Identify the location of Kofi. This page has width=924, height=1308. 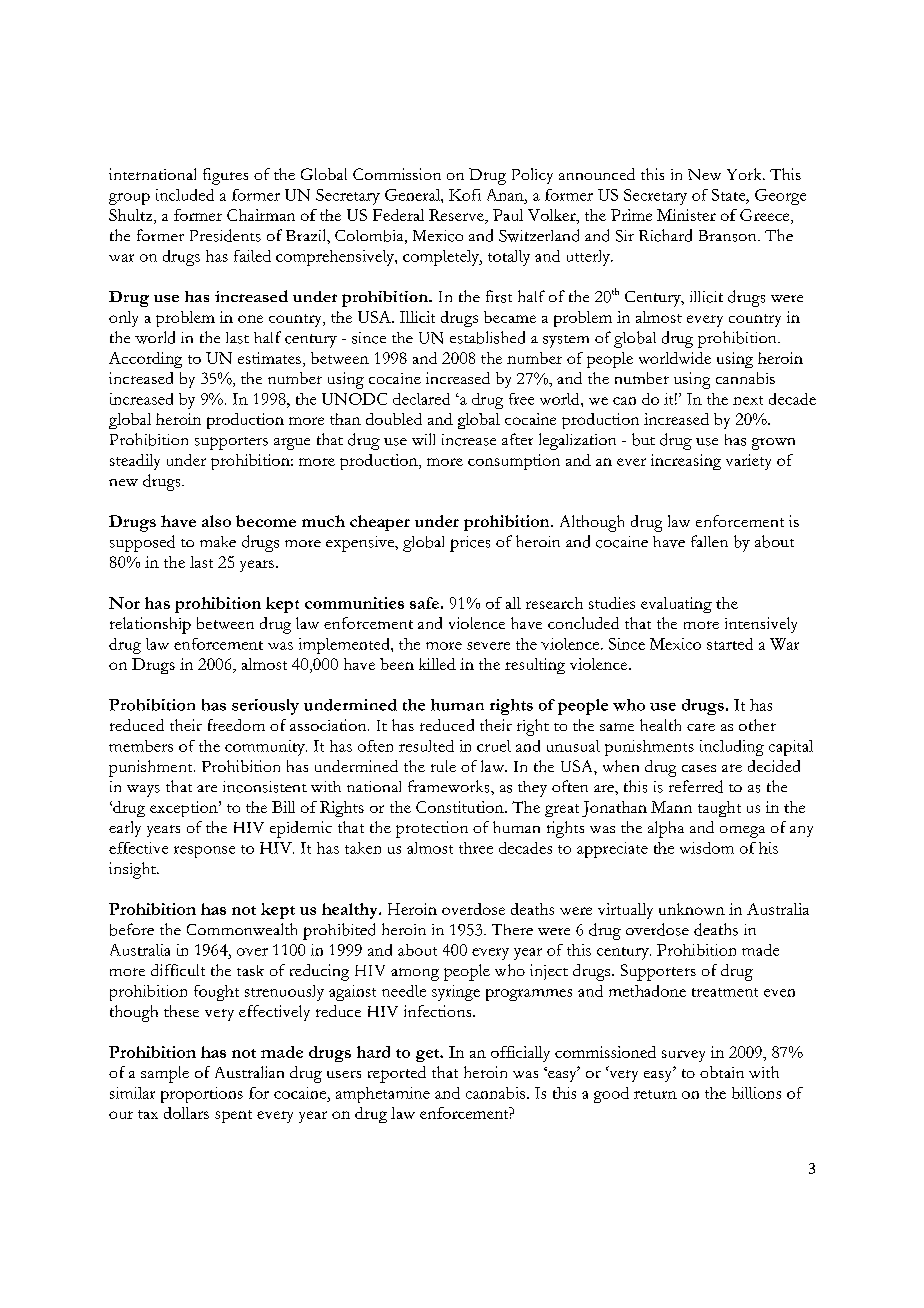
(465, 195).
